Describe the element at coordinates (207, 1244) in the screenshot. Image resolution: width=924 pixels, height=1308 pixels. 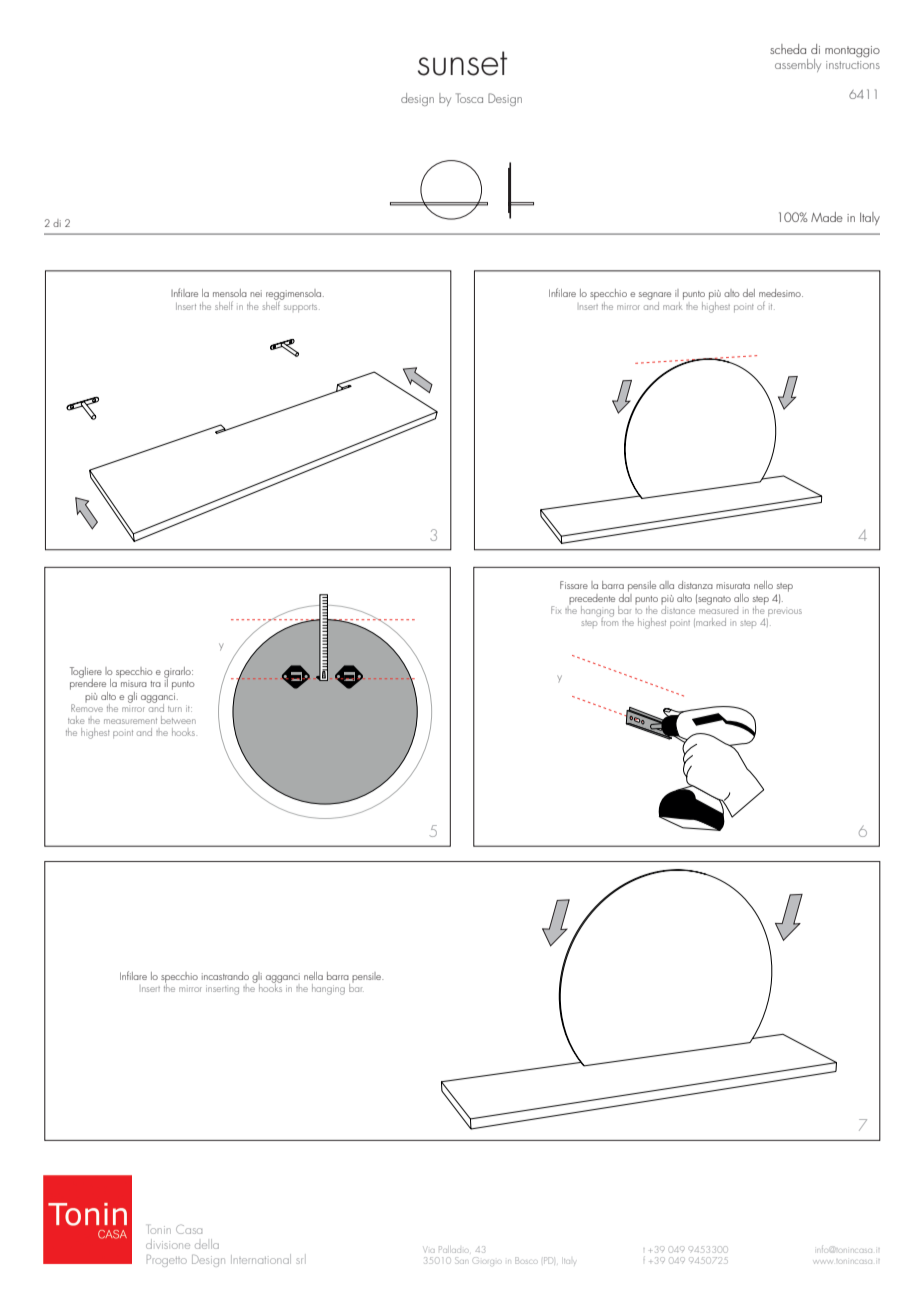
I see `della` at that location.
